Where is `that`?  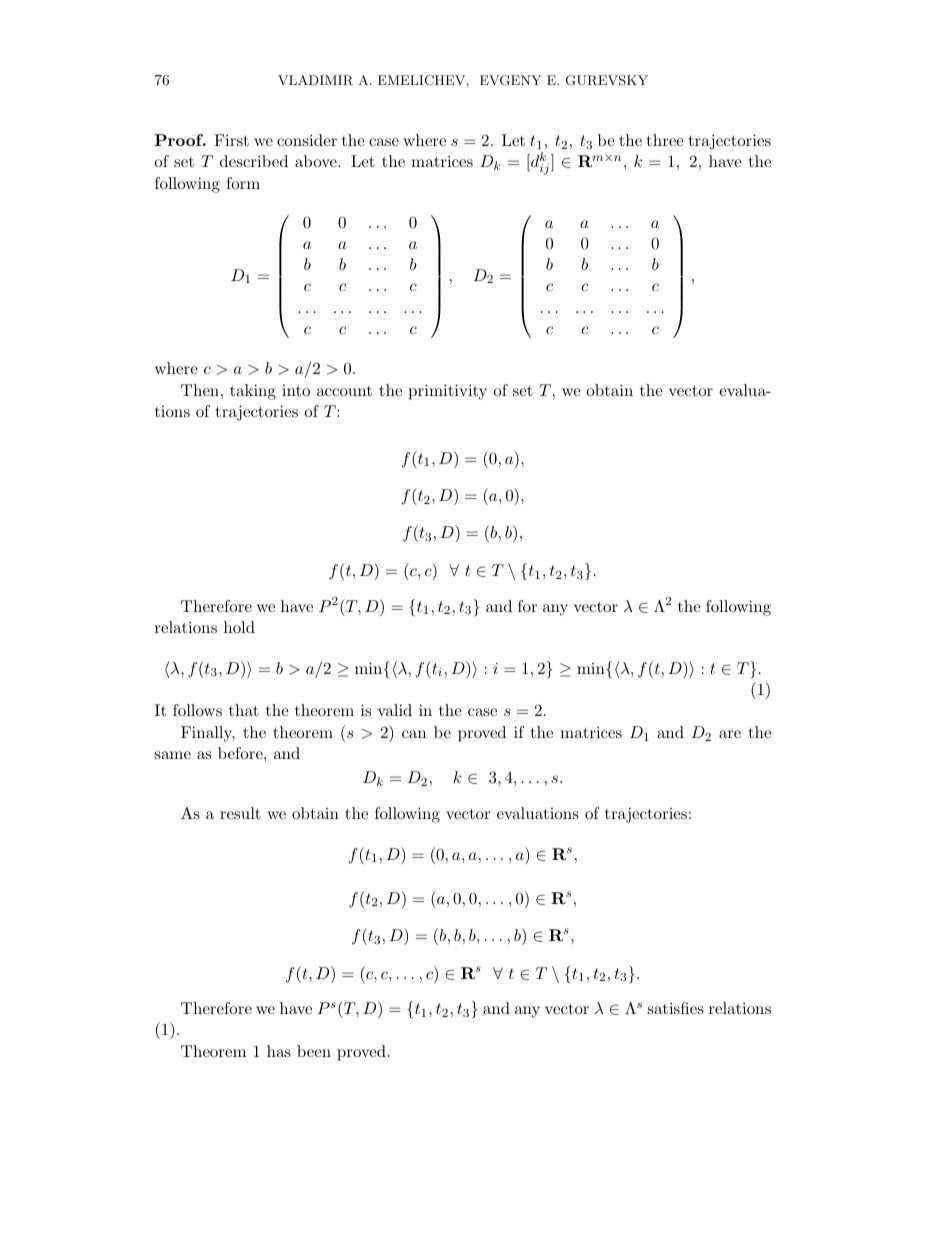
that is located at coordinates (244, 710).
